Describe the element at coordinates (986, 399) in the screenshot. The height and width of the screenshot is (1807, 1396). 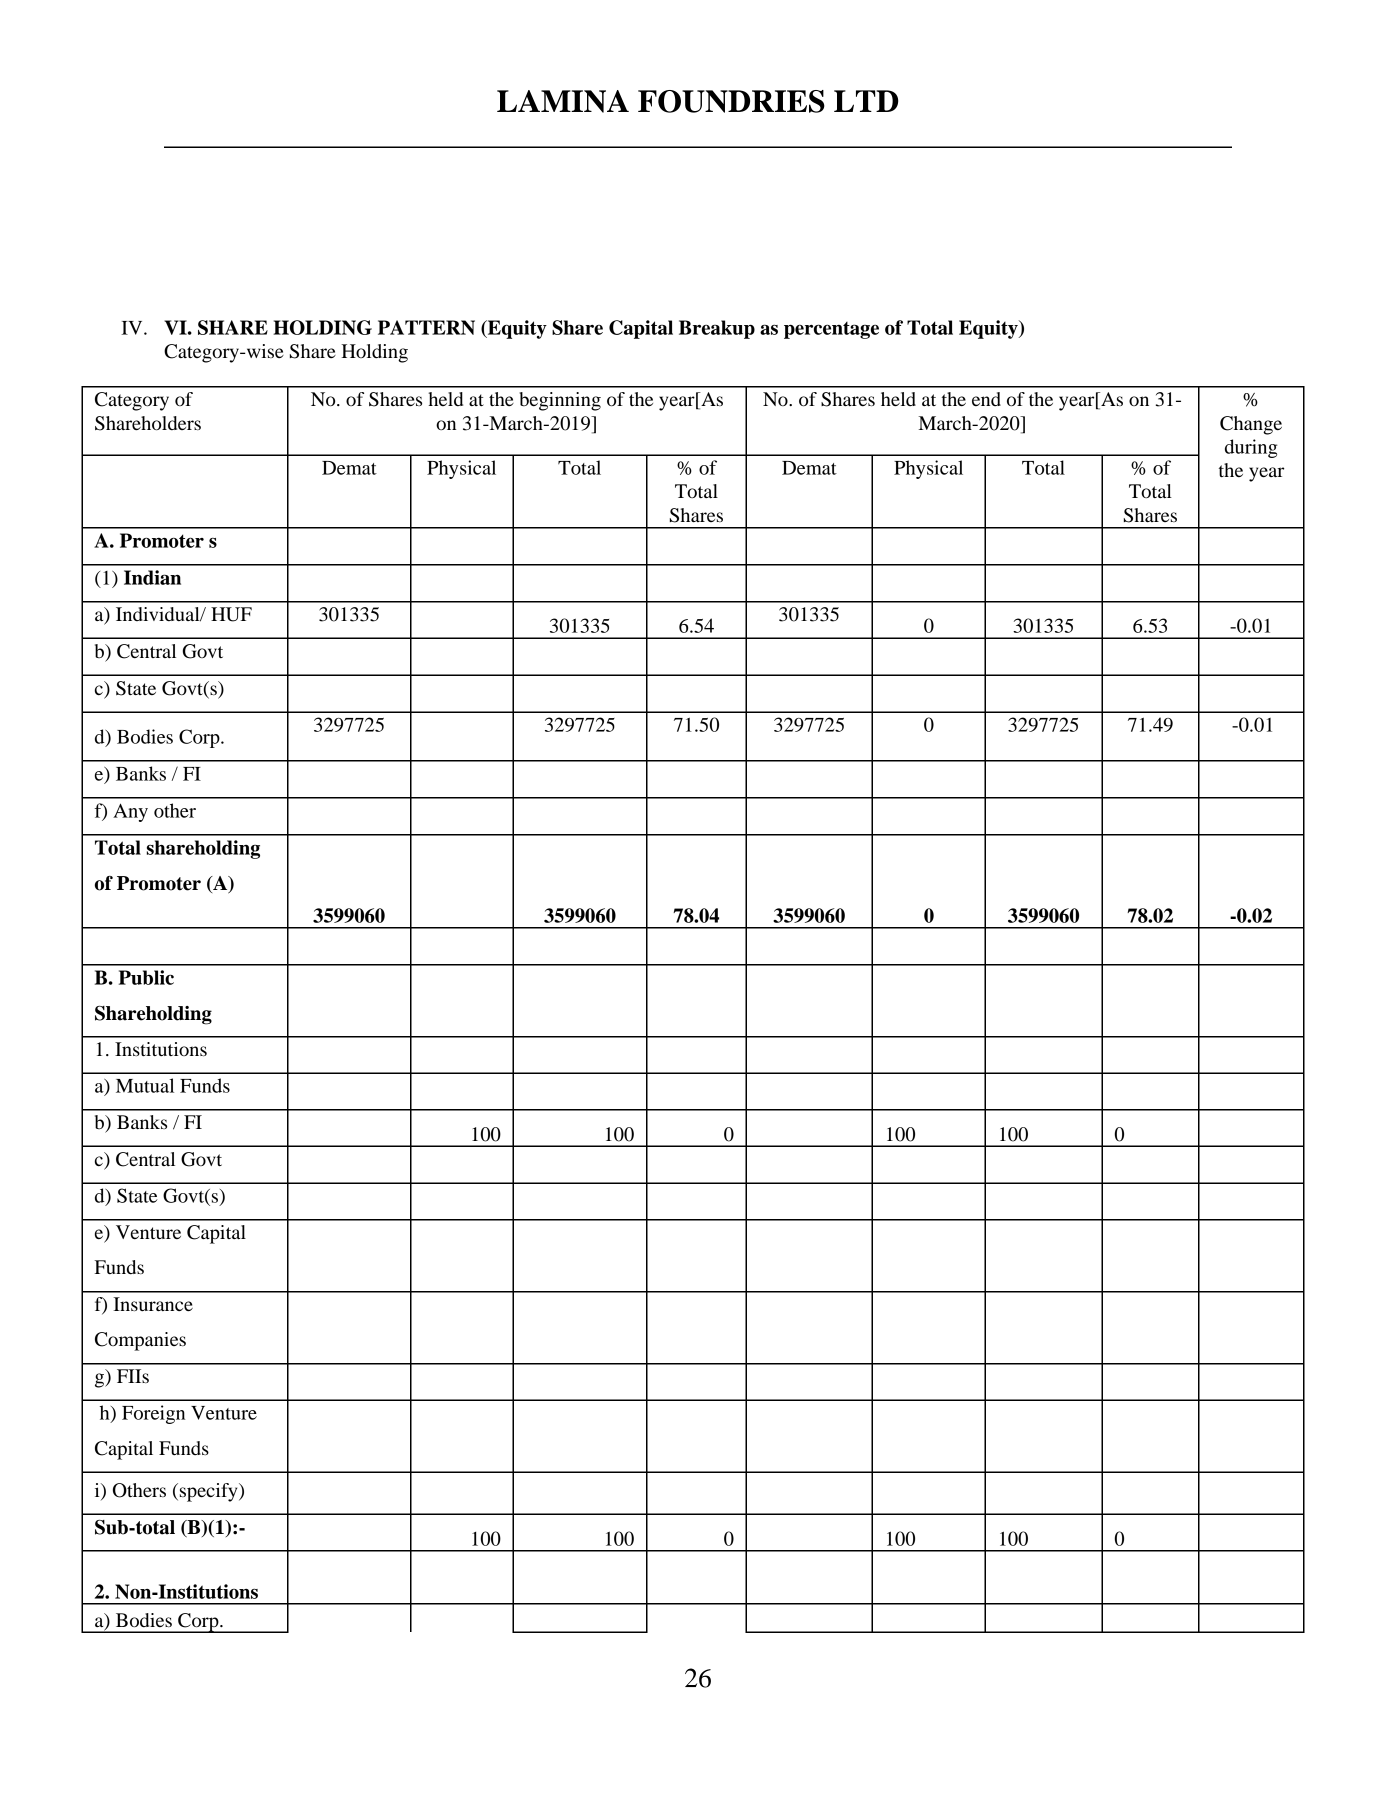
I see `end` at that location.
